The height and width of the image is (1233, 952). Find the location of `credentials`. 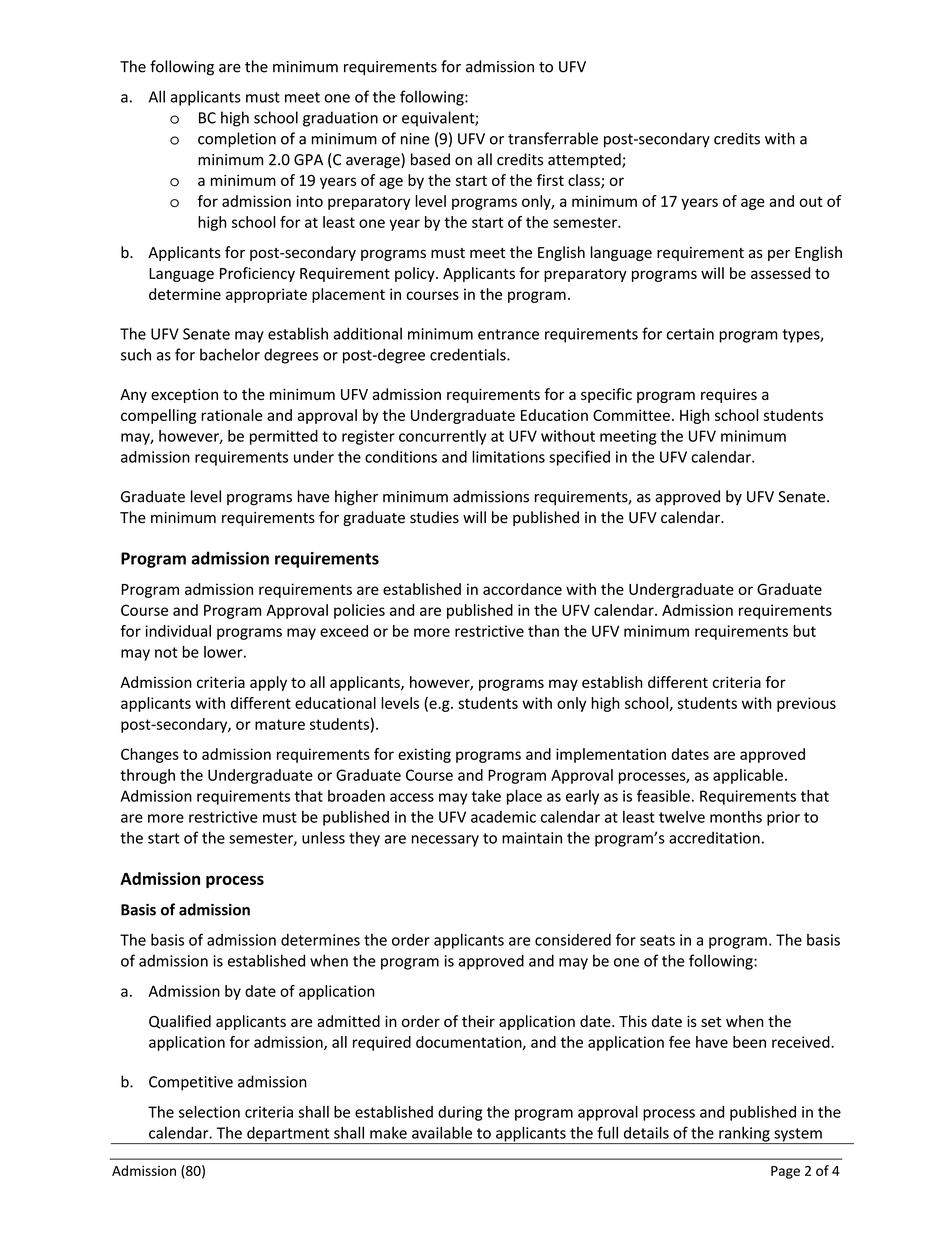

credentials is located at coordinates (469, 354).
